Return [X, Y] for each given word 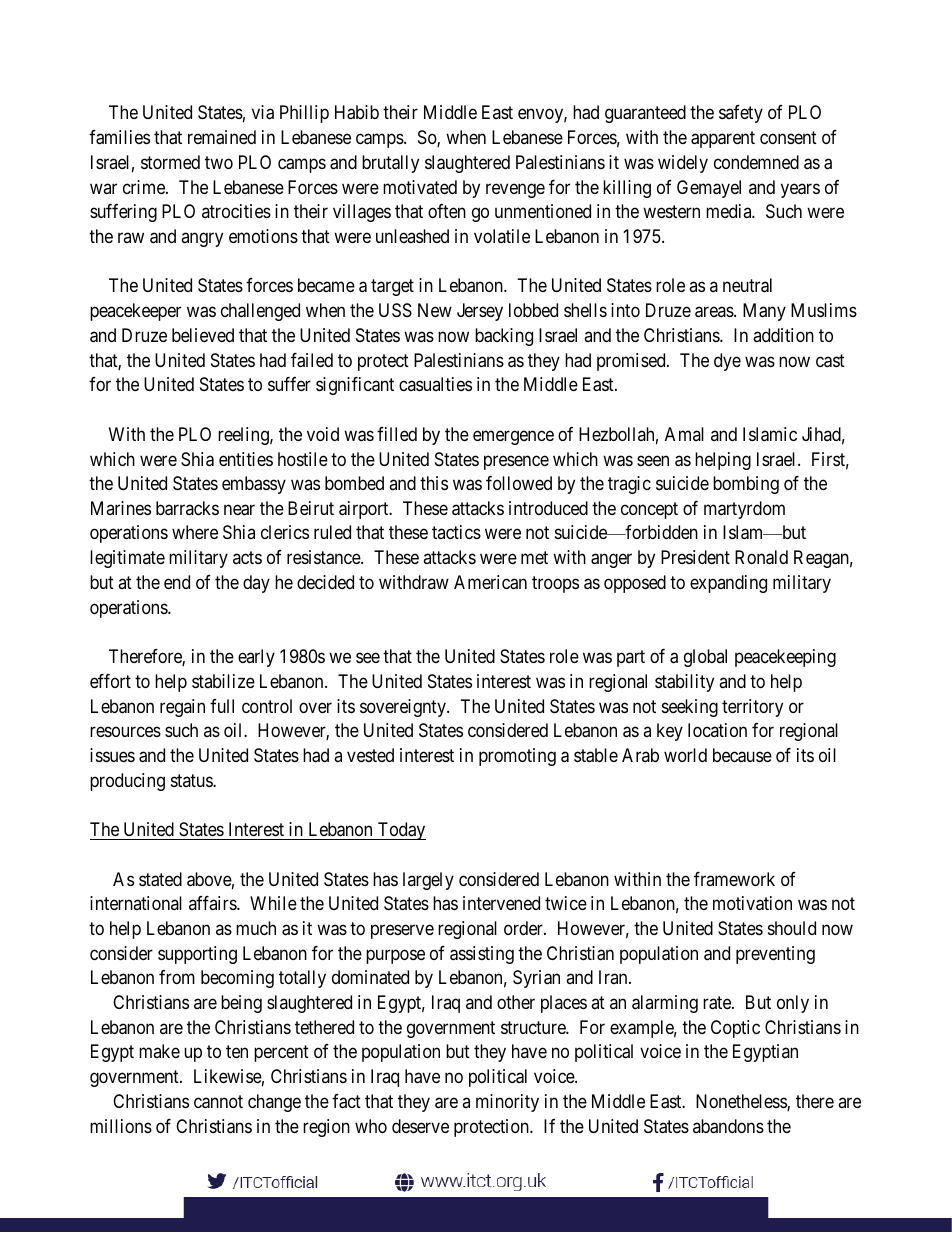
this [434, 483]
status [192, 780]
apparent [723, 139]
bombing [746, 485]
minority [507, 1103]
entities [246, 459]
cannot [218, 1102]
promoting [517, 757]
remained [222, 137]
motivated [420, 187]
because [742, 755]
